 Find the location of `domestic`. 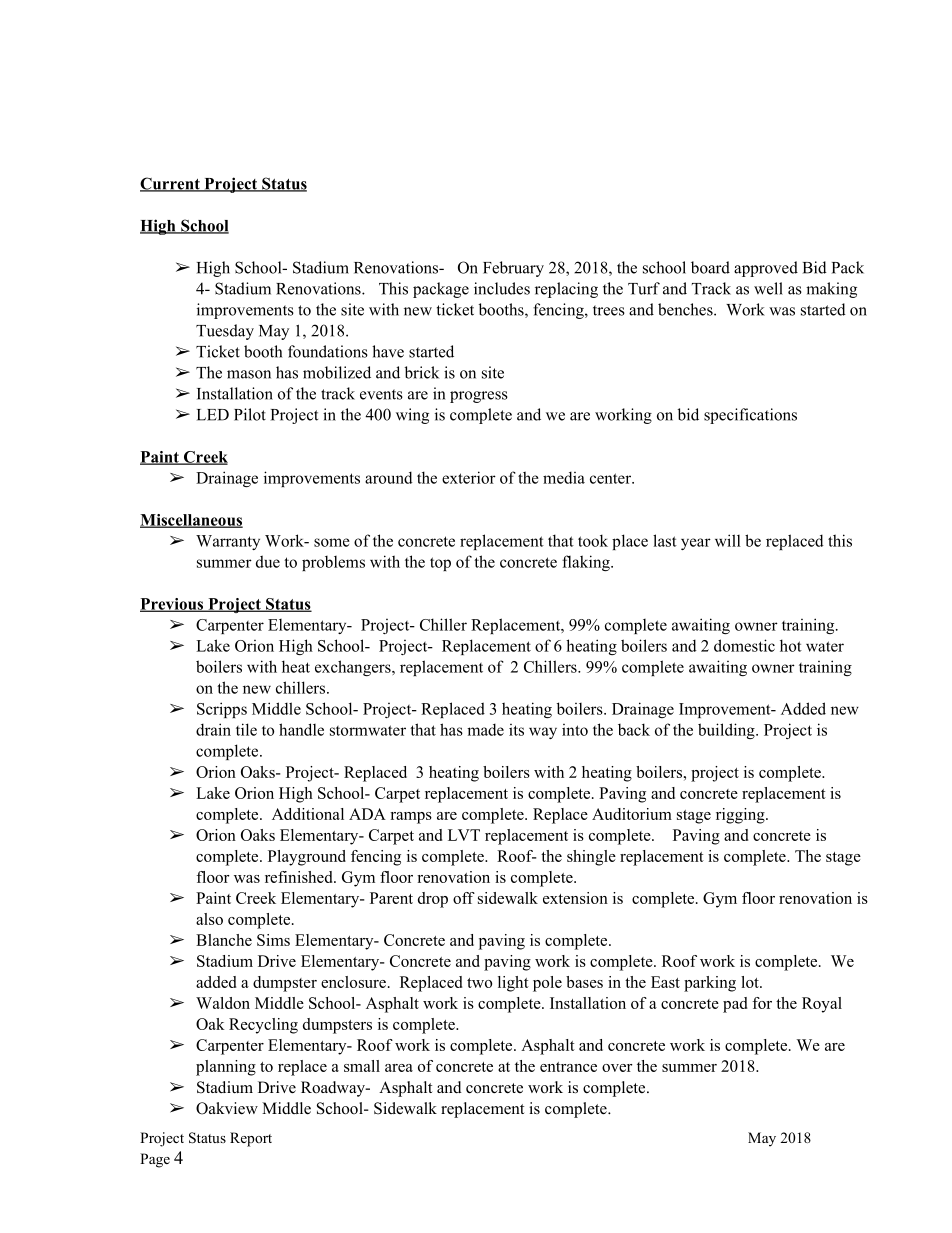

domestic is located at coordinates (744, 645).
